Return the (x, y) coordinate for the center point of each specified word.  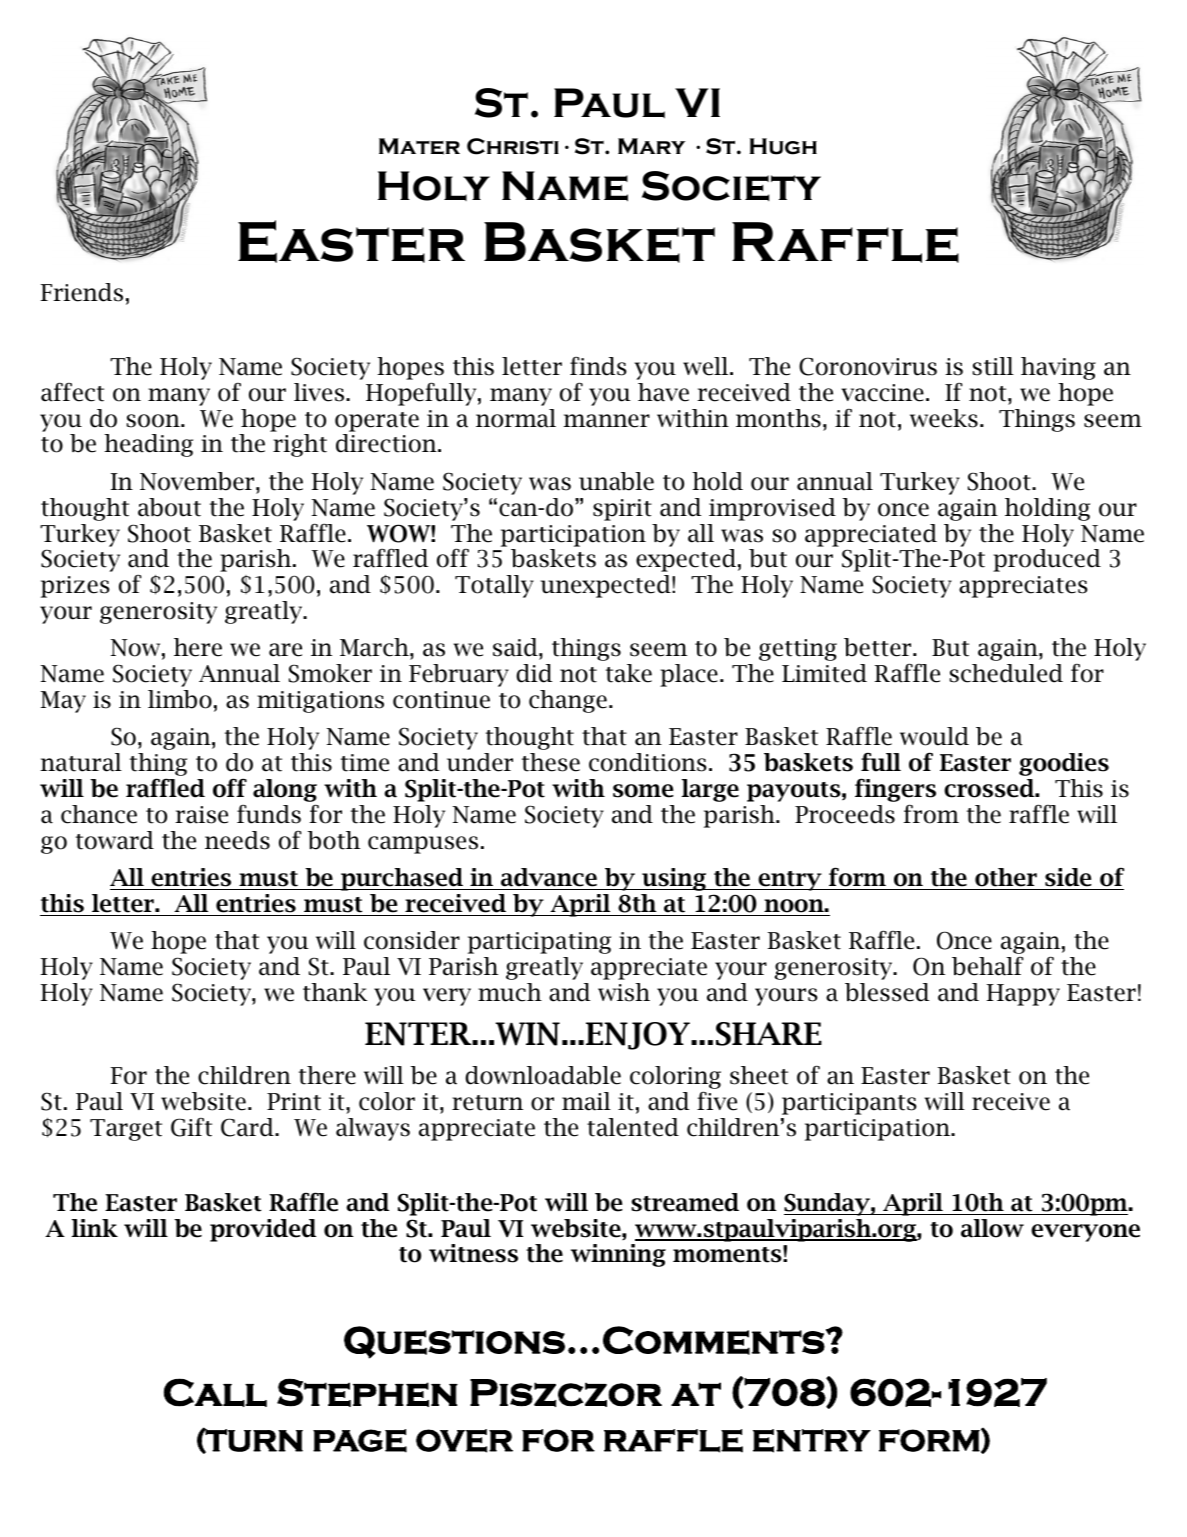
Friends (82, 292)
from (931, 814)
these (551, 762)
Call (215, 1392)
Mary (651, 146)
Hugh (783, 146)
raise (201, 815)
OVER (464, 1441)
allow (992, 1228)
